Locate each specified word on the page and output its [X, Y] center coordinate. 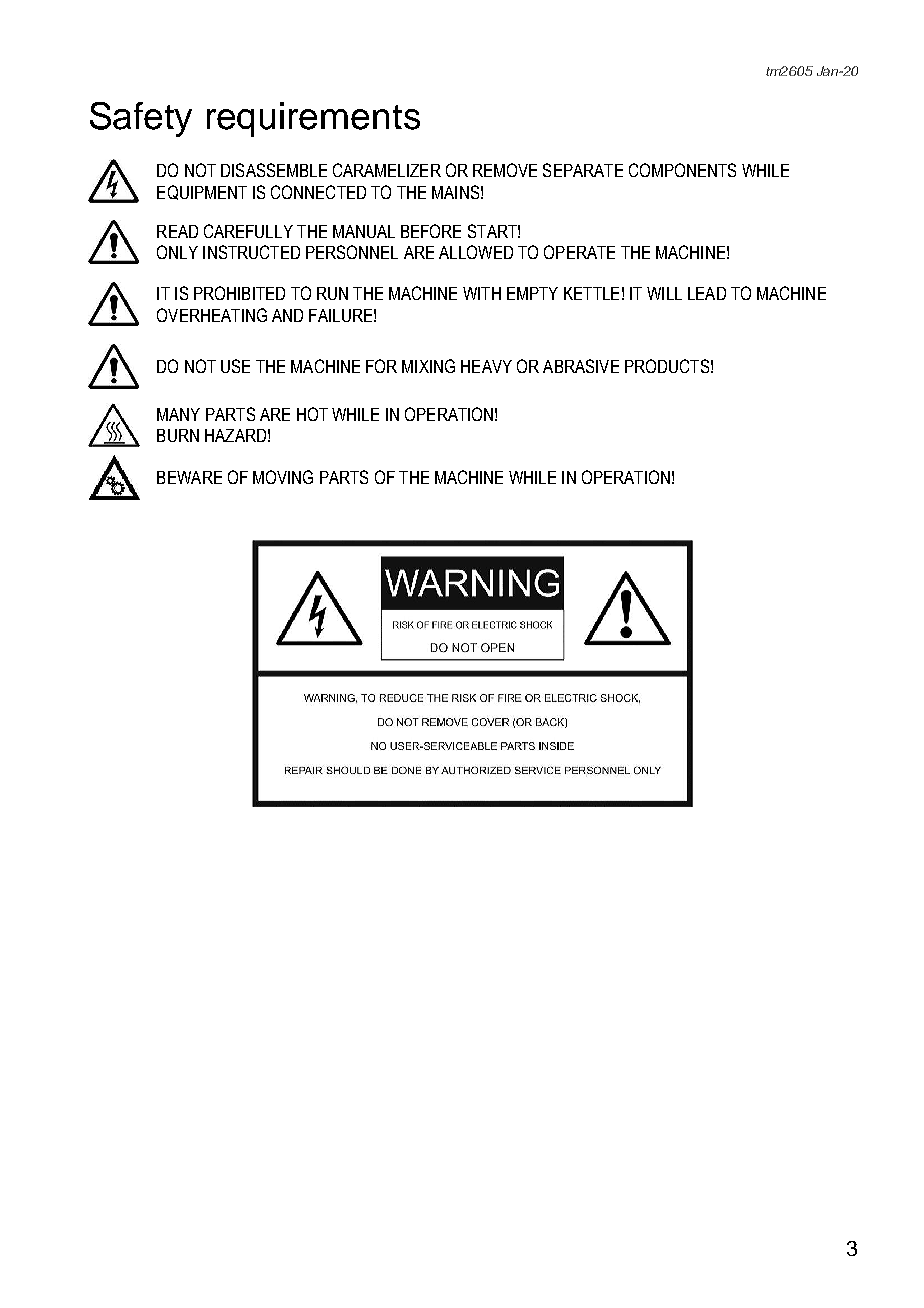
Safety [141, 119]
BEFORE [431, 231]
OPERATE [579, 252]
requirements [313, 119]
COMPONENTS [682, 170]
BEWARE [189, 477]
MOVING [283, 477]
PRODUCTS [667, 366]
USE [235, 366]
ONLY [177, 252]
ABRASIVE [581, 366]
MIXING [428, 366]
